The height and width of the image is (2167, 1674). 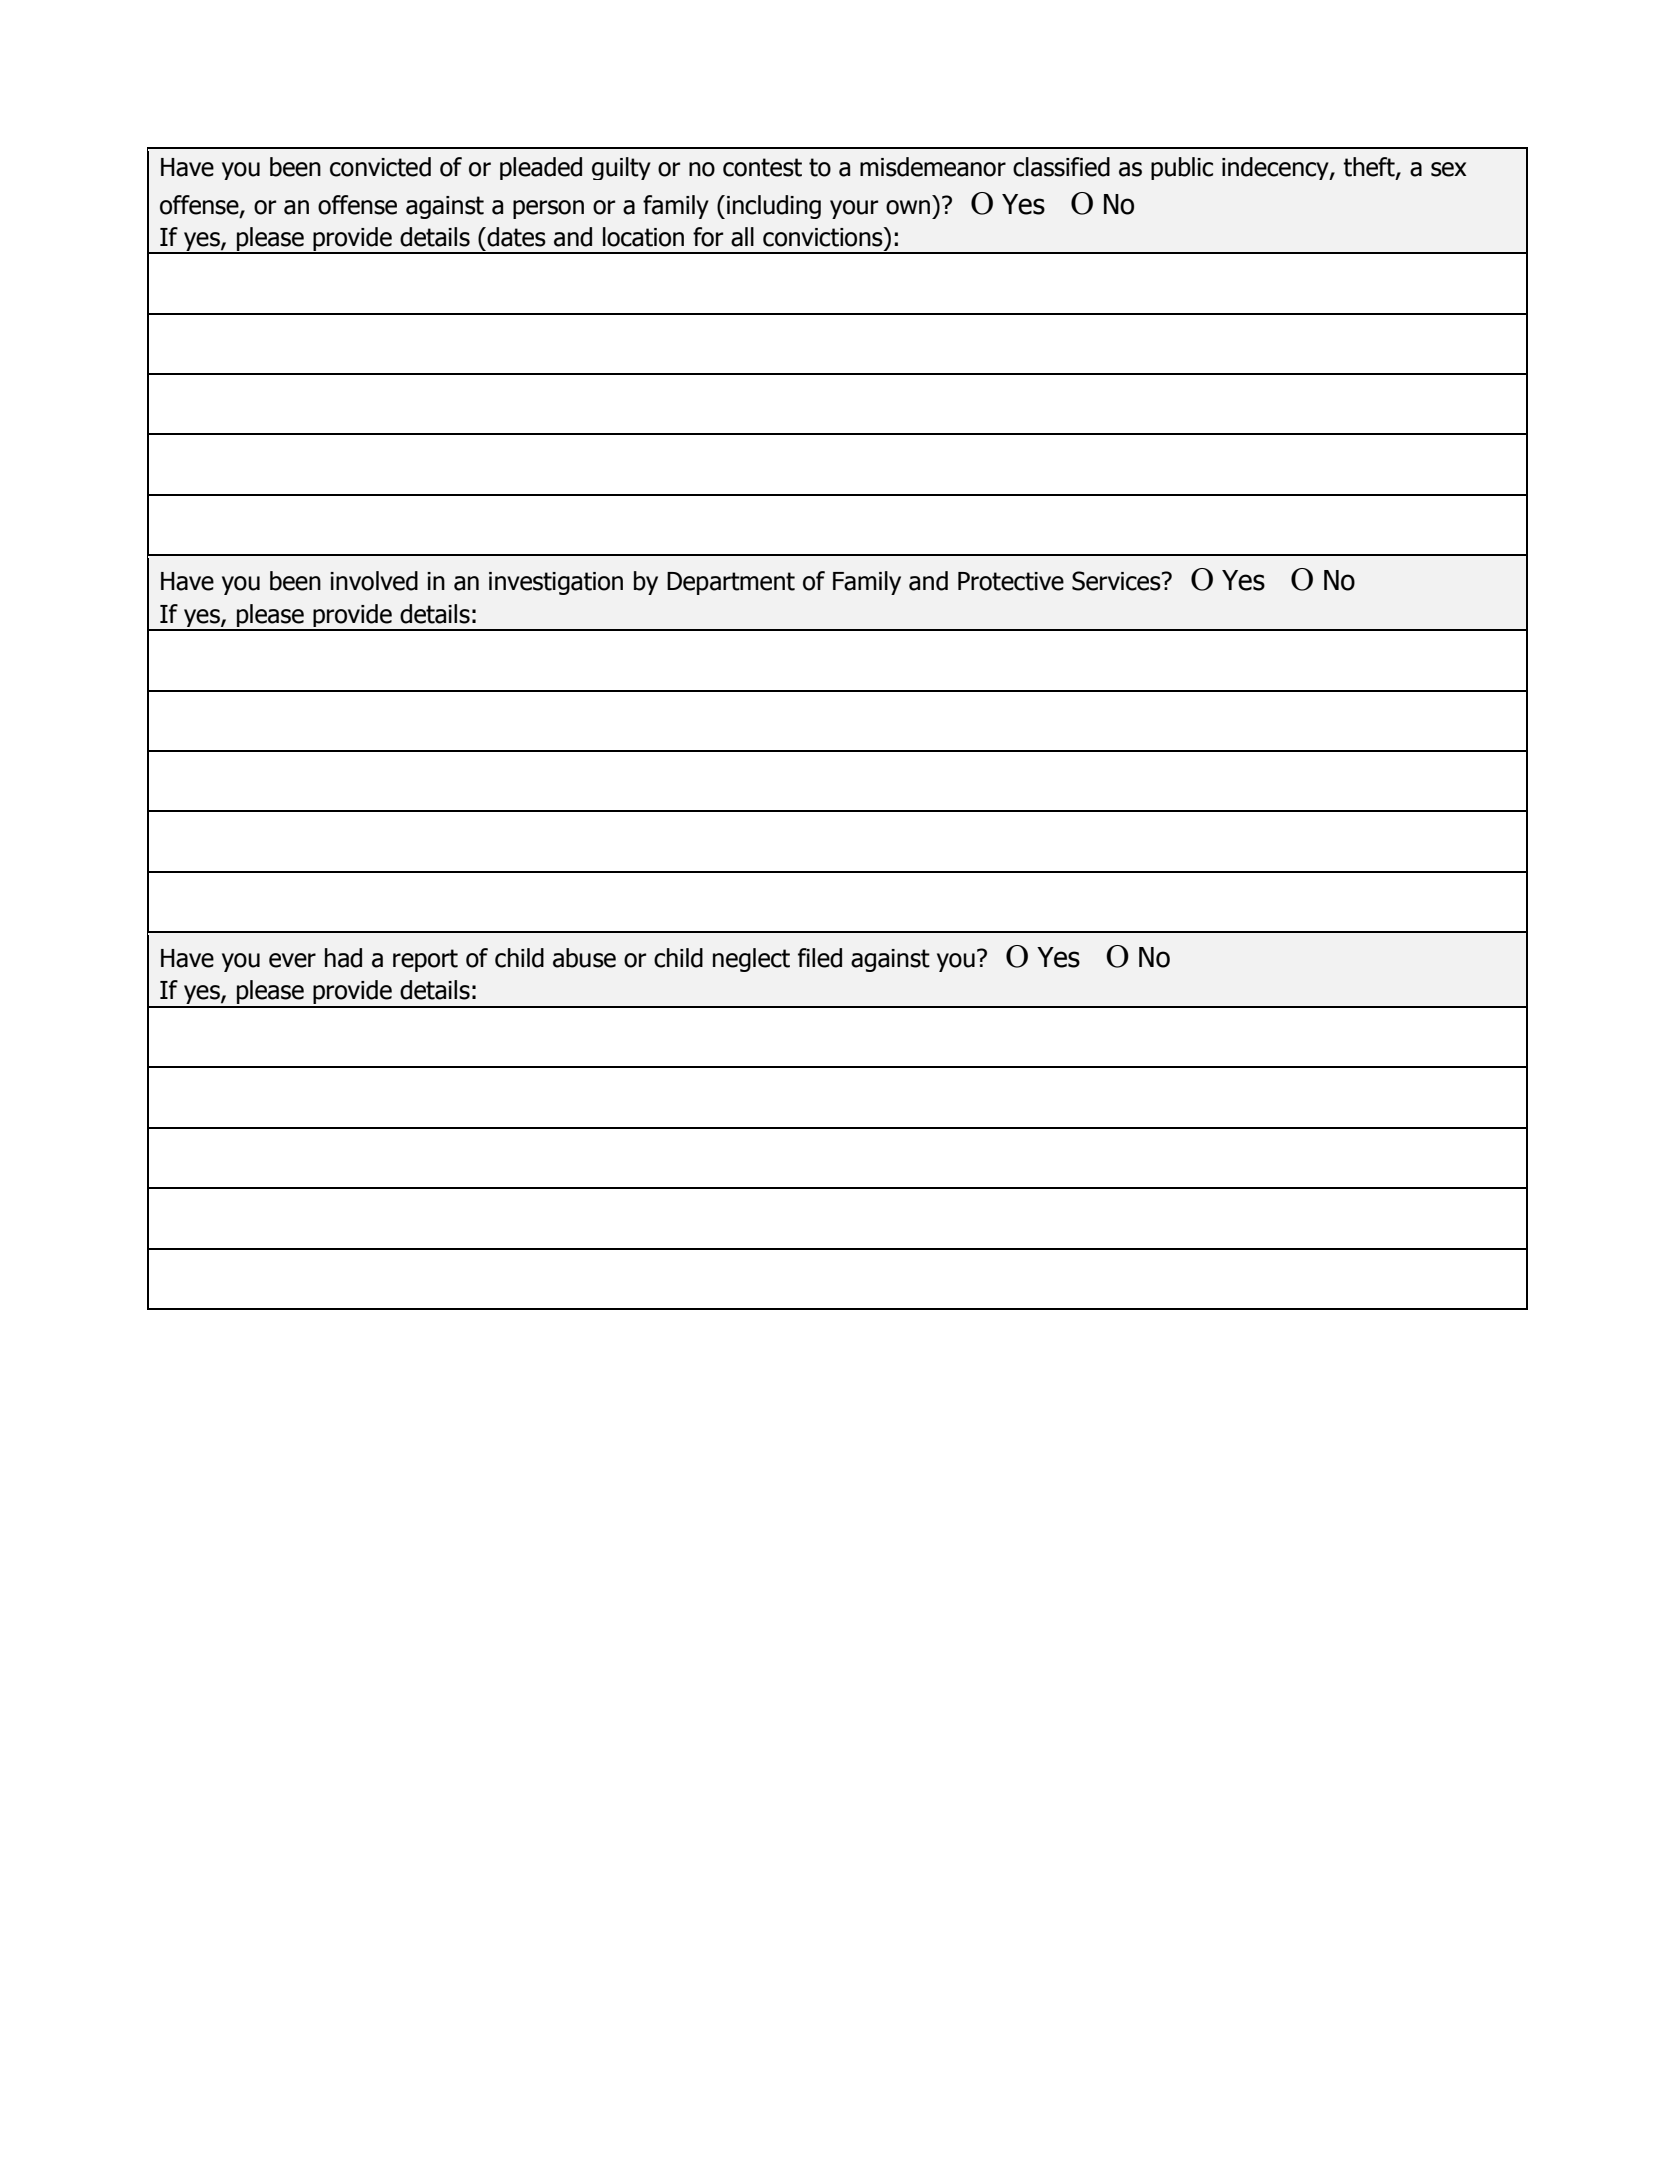 What do you see at coordinates (820, 958) in the image?
I see `filed` at bounding box center [820, 958].
